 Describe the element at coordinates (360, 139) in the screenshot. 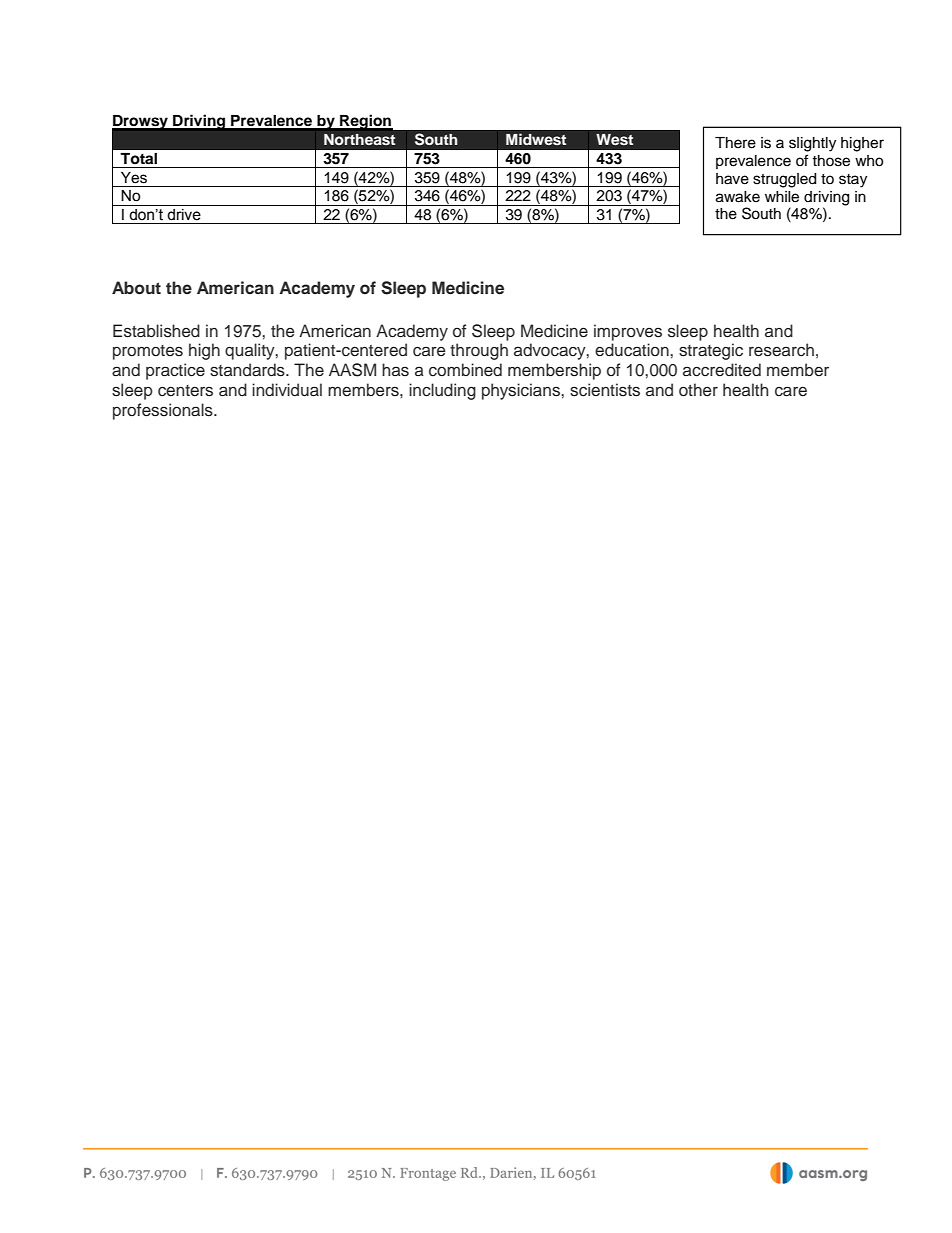

I see `Northeast` at that location.
